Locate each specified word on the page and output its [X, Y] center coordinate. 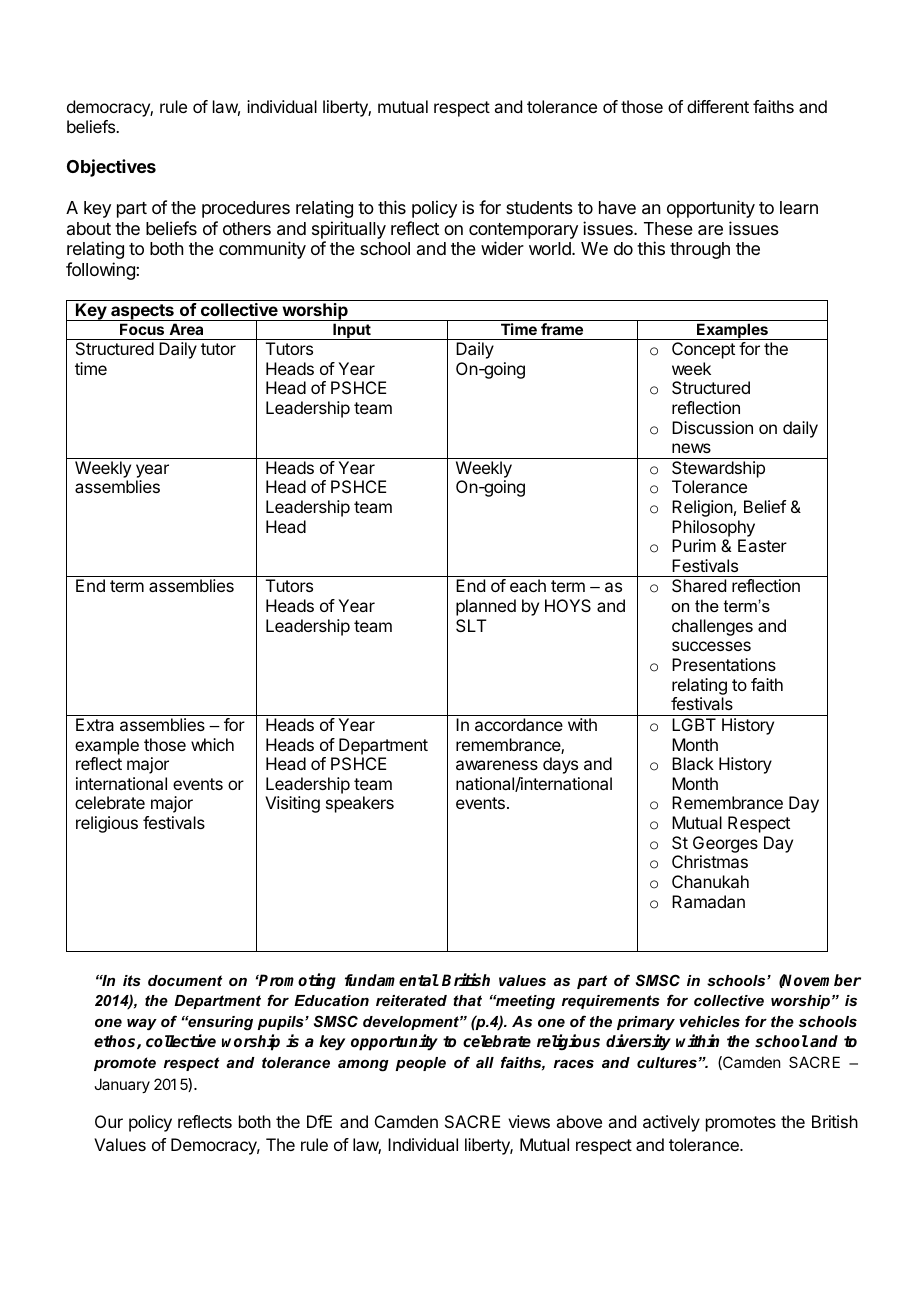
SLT [471, 625]
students [539, 207]
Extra [95, 724]
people [420, 1064]
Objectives [111, 168]
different [718, 106]
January [122, 1085]
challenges [712, 627]
